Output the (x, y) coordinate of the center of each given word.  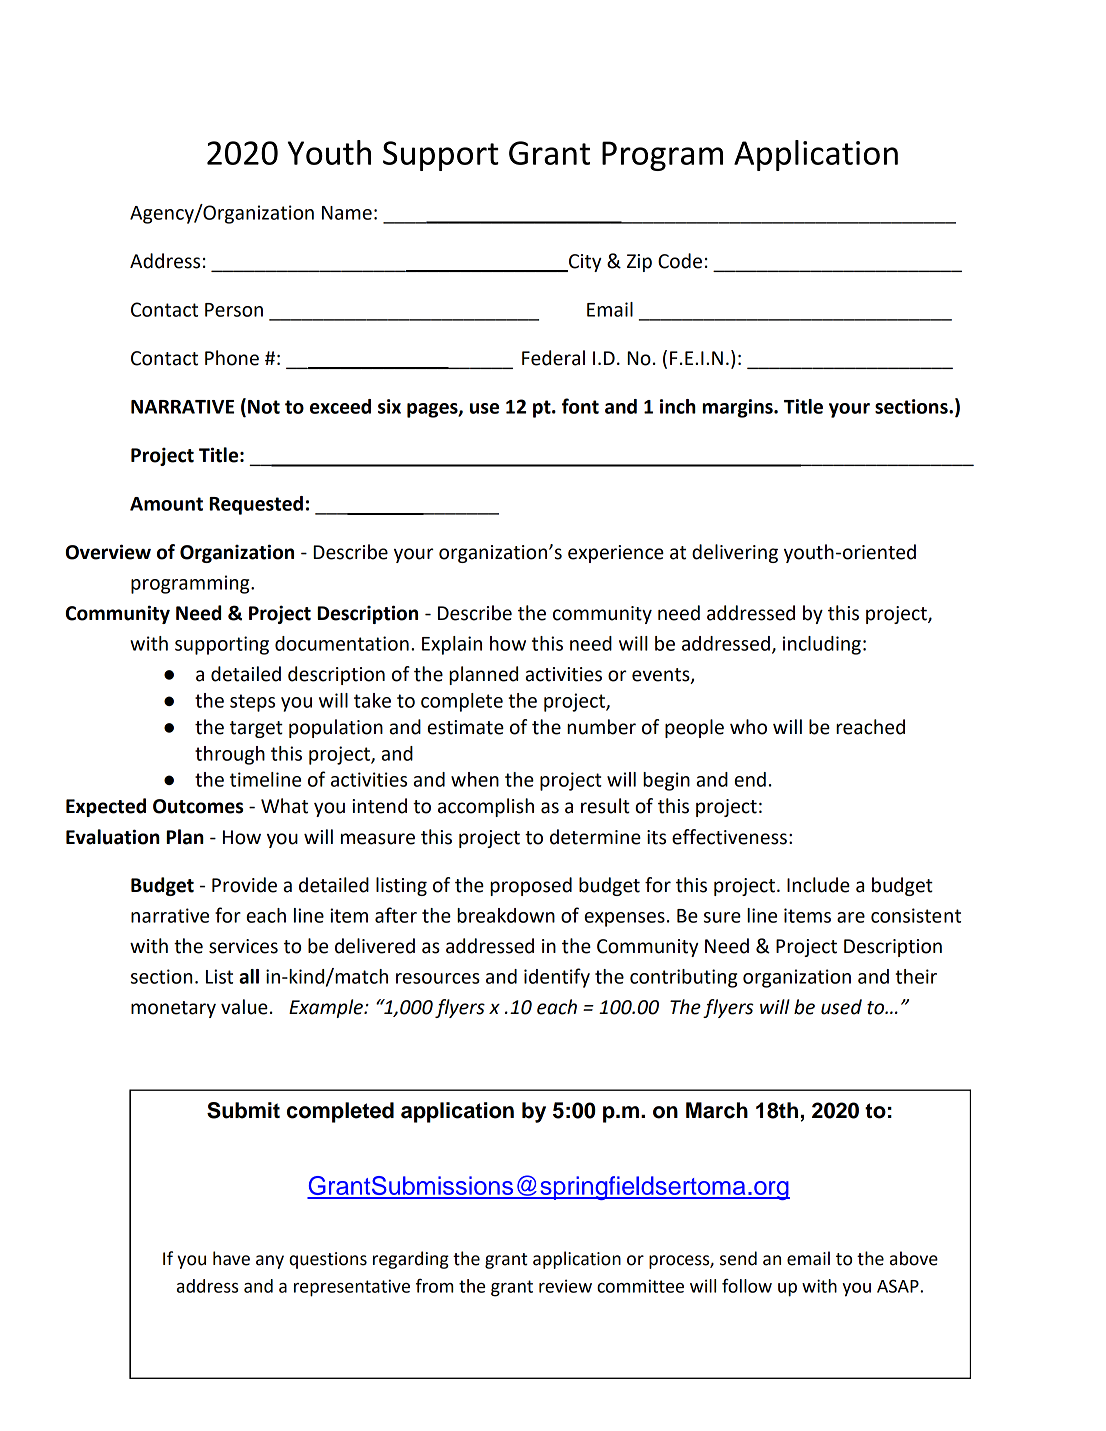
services (243, 946)
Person (234, 310)
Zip (639, 263)
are (851, 917)
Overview (108, 552)
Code (680, 261)
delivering (735, 553)
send (738, 1258)
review (565, 1286)
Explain (452, 645)
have (231, 1258)
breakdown (506, 915)
